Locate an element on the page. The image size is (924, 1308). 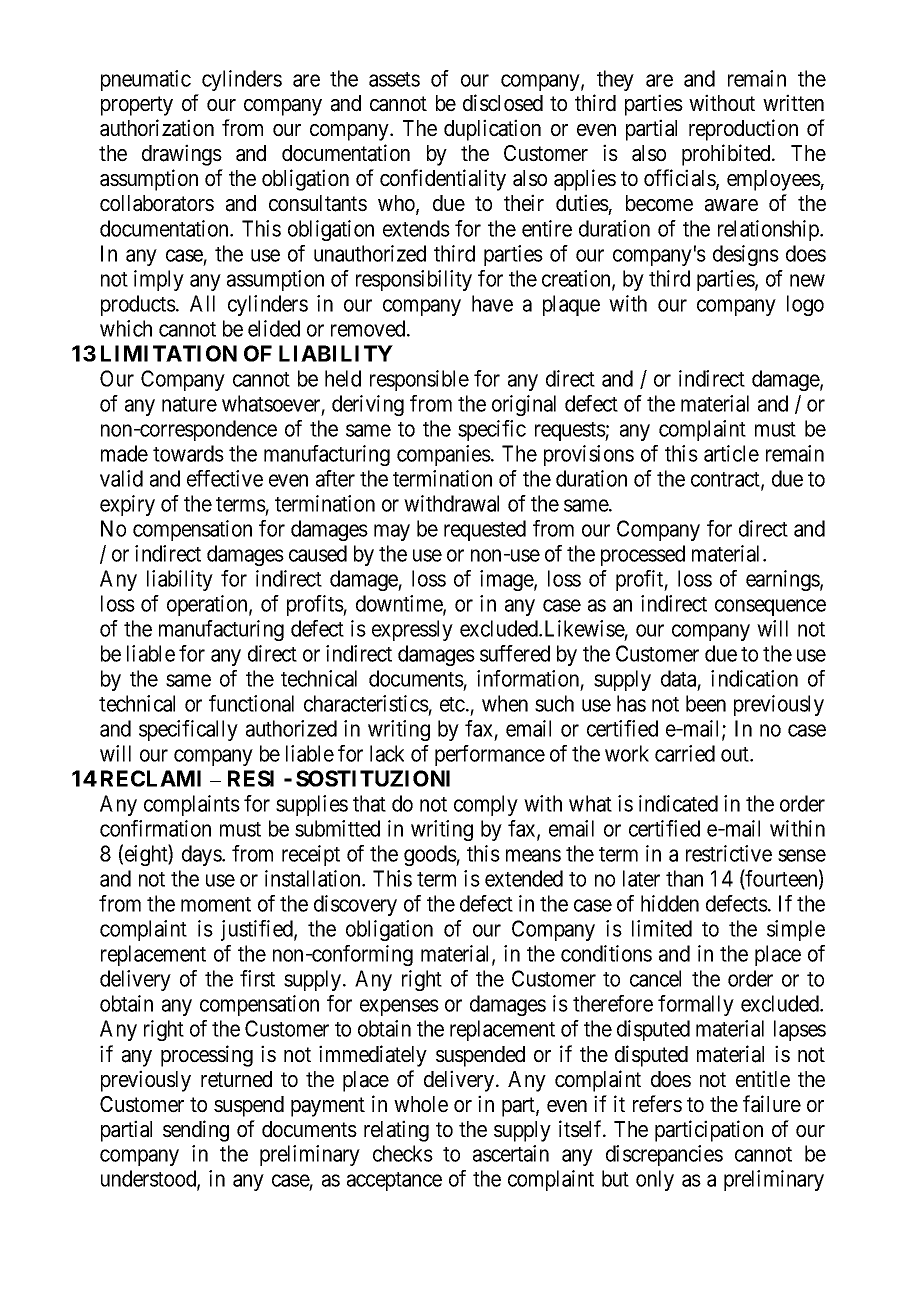
towards is located at coordinates (188, 453).
